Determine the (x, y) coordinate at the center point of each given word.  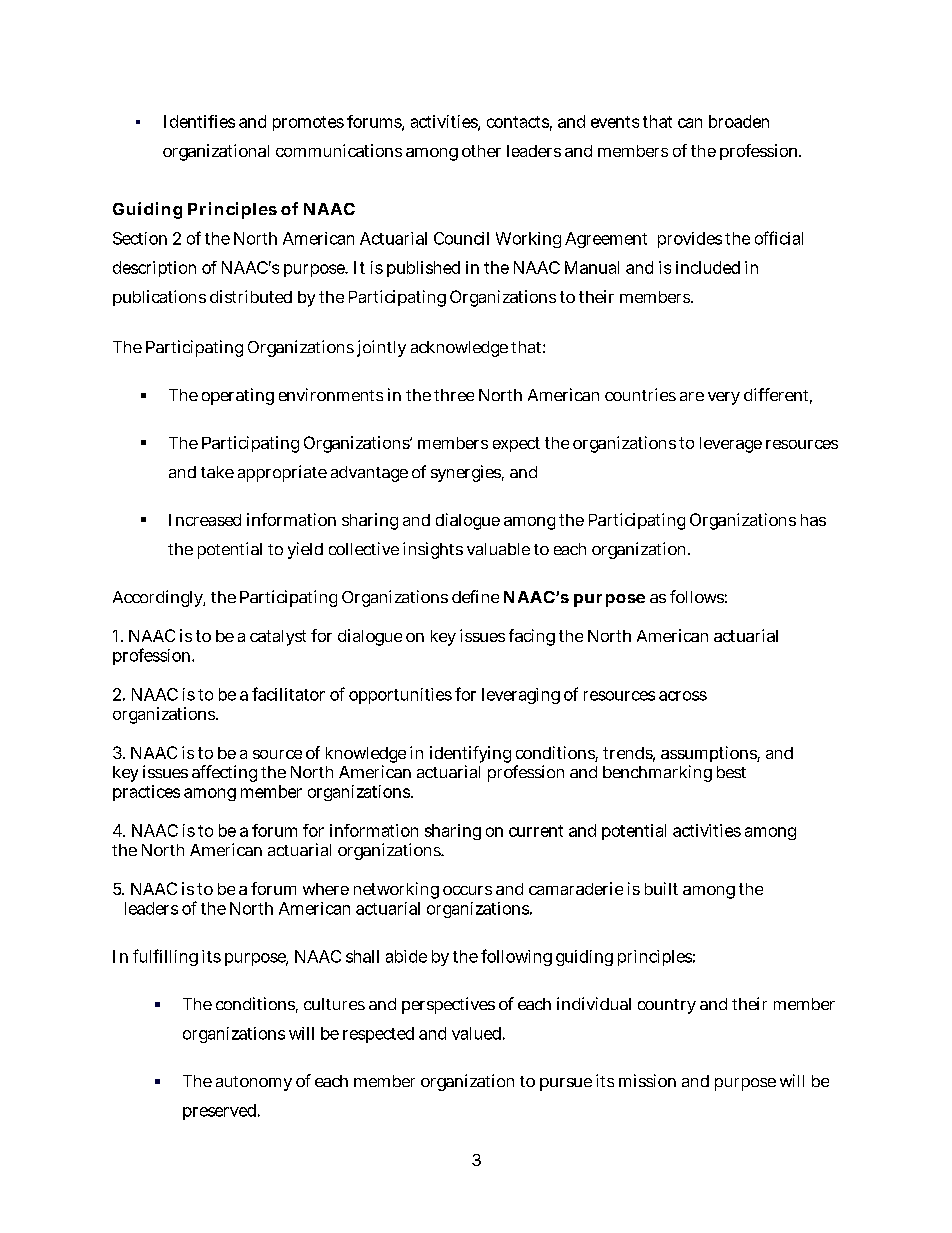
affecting (224, 773)
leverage (731, 445)
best (731, 772)
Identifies (199, 121)
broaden (739, 121)
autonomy (254, 1083)
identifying (470, 756)
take (217, 472)
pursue (566, 1084)
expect (516, 444)
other (481, 151)
